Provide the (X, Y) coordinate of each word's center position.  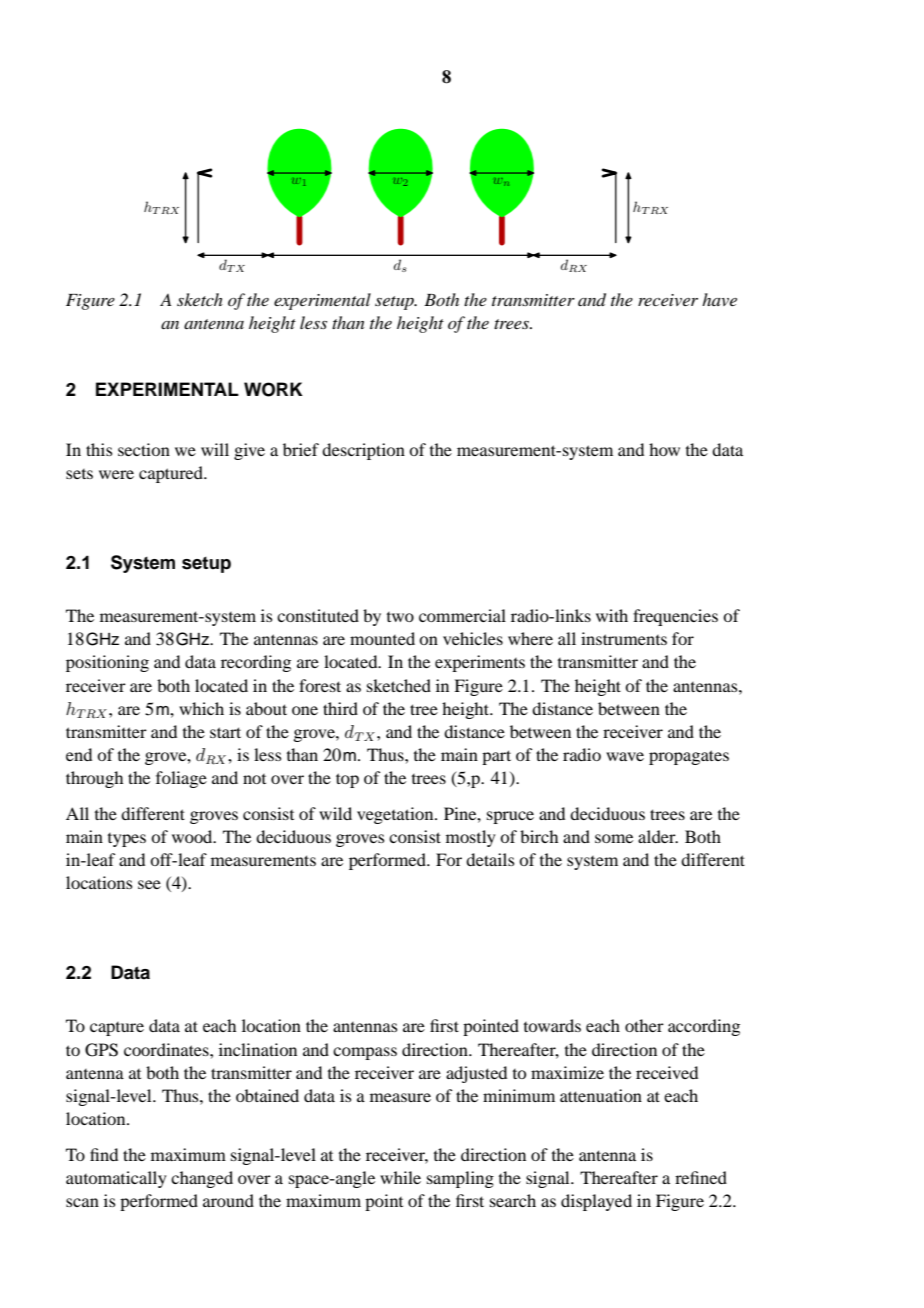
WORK (273, 389)
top (347, 780)
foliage (181, 779)
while (400, 1177)
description (363, 451)
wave (625, 756)
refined (701, 1177)
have (719, 299)
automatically (116, 1179)
